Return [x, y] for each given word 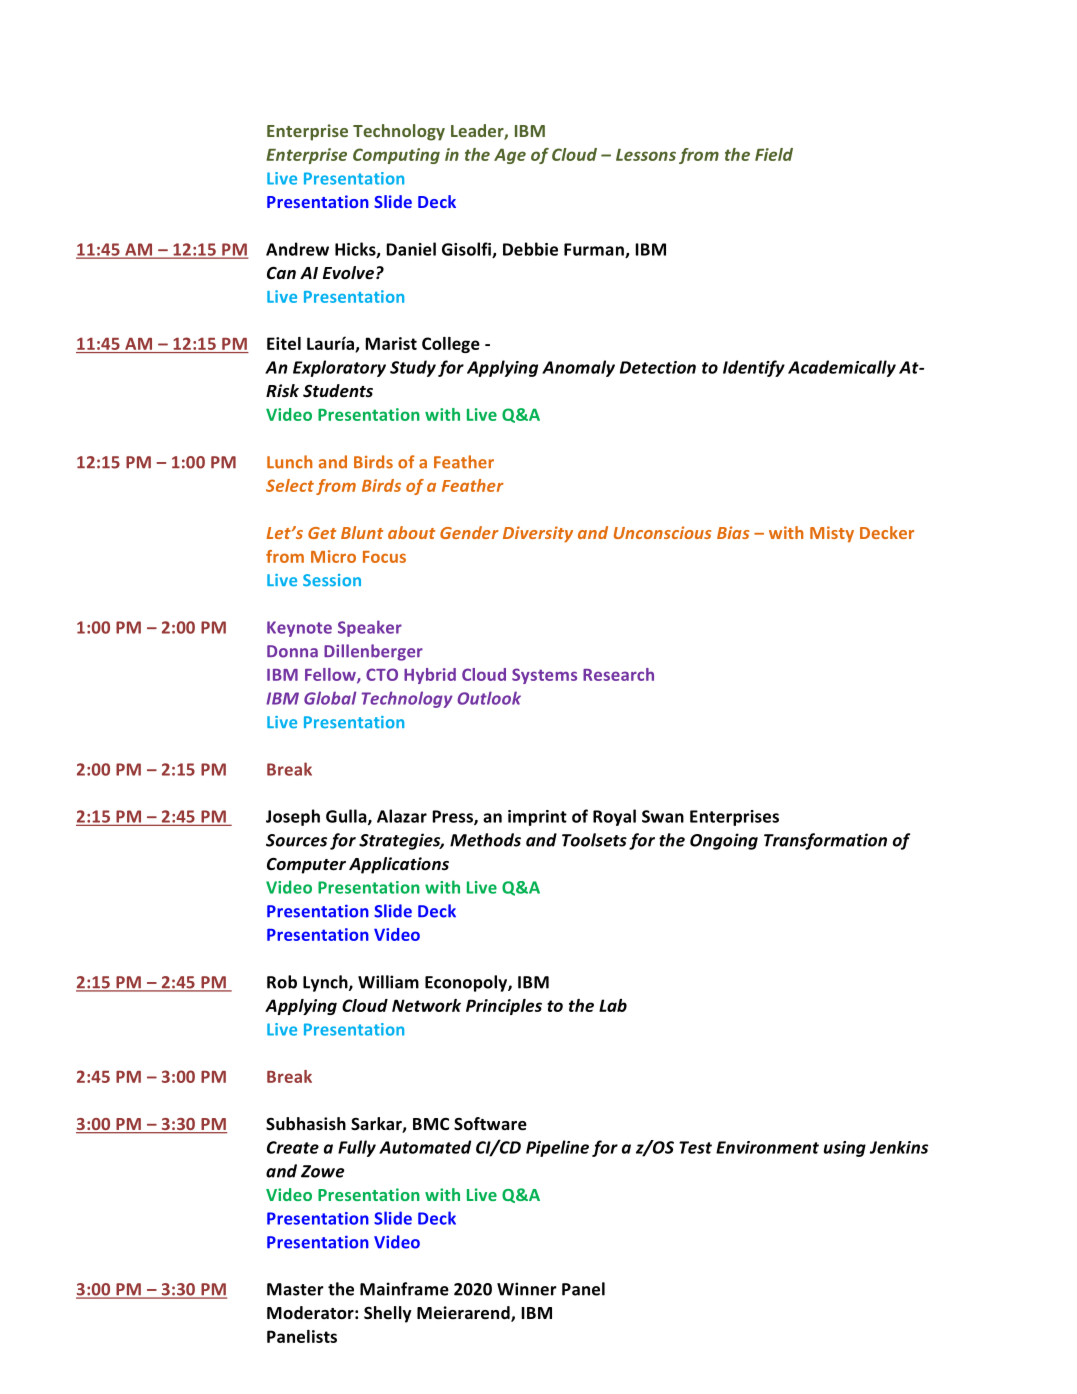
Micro [333, 556]
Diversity [538, 534]
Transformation [825, 841]
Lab [613, 1005]
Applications [399, 865]
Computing [396, 156]
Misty [832, 534]
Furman [595, 250]
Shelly [388, 1314]
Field [774, 154]
